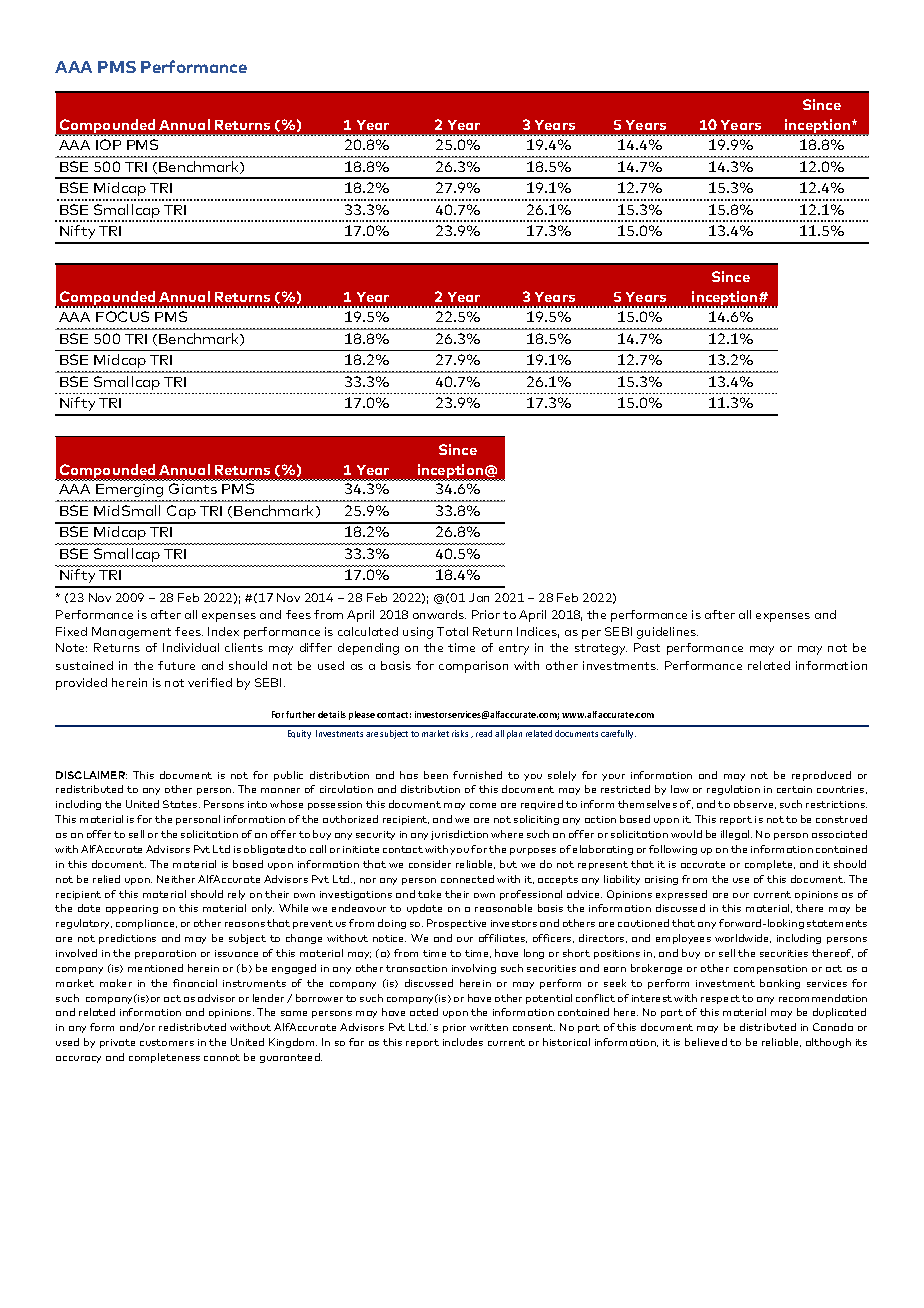  Describe the element at coordinates (439, 614) in the screenshot. I see `onwards` at that location.
